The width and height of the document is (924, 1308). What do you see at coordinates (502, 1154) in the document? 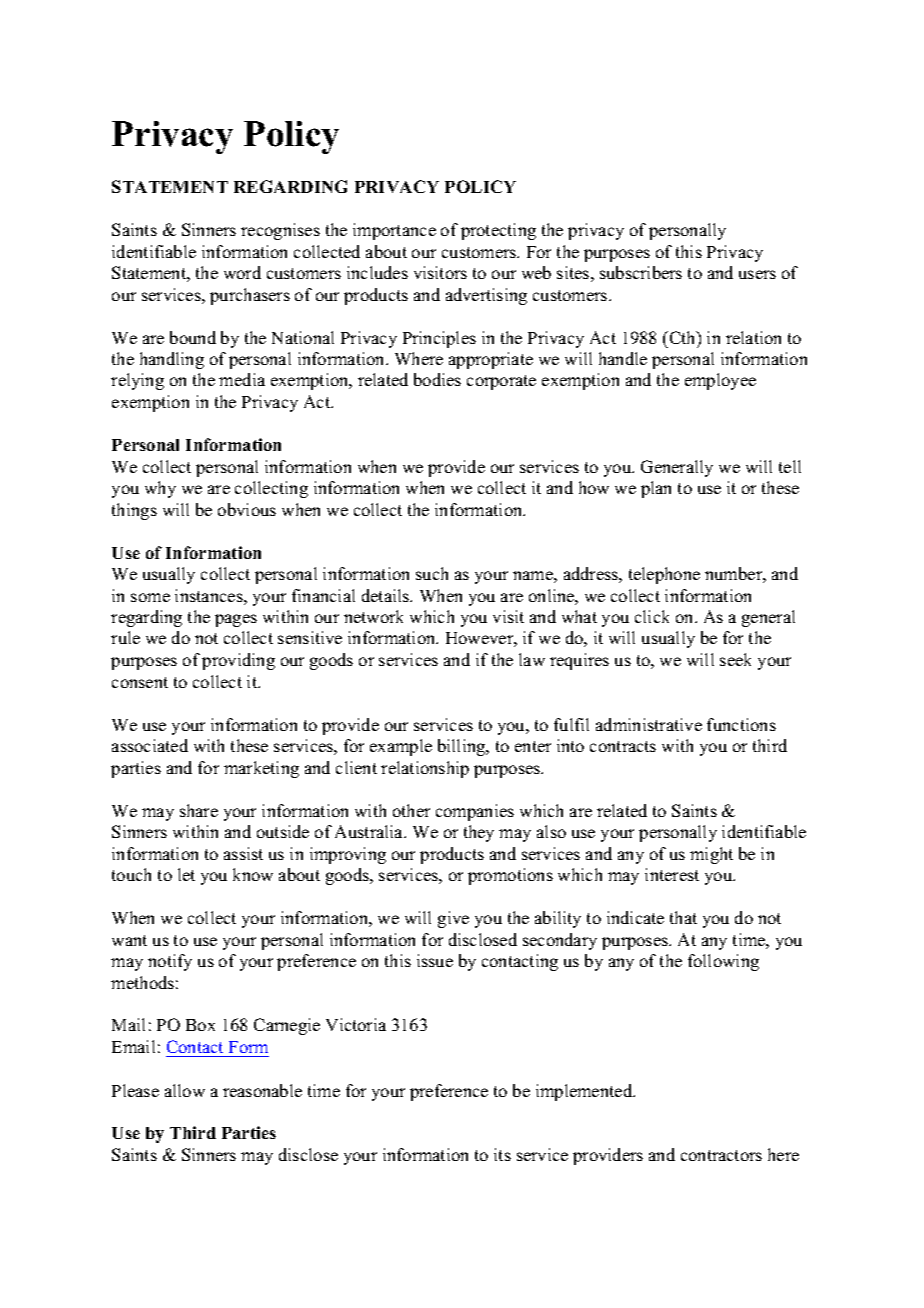
I see `its` at bounding box center [502, 1154].
